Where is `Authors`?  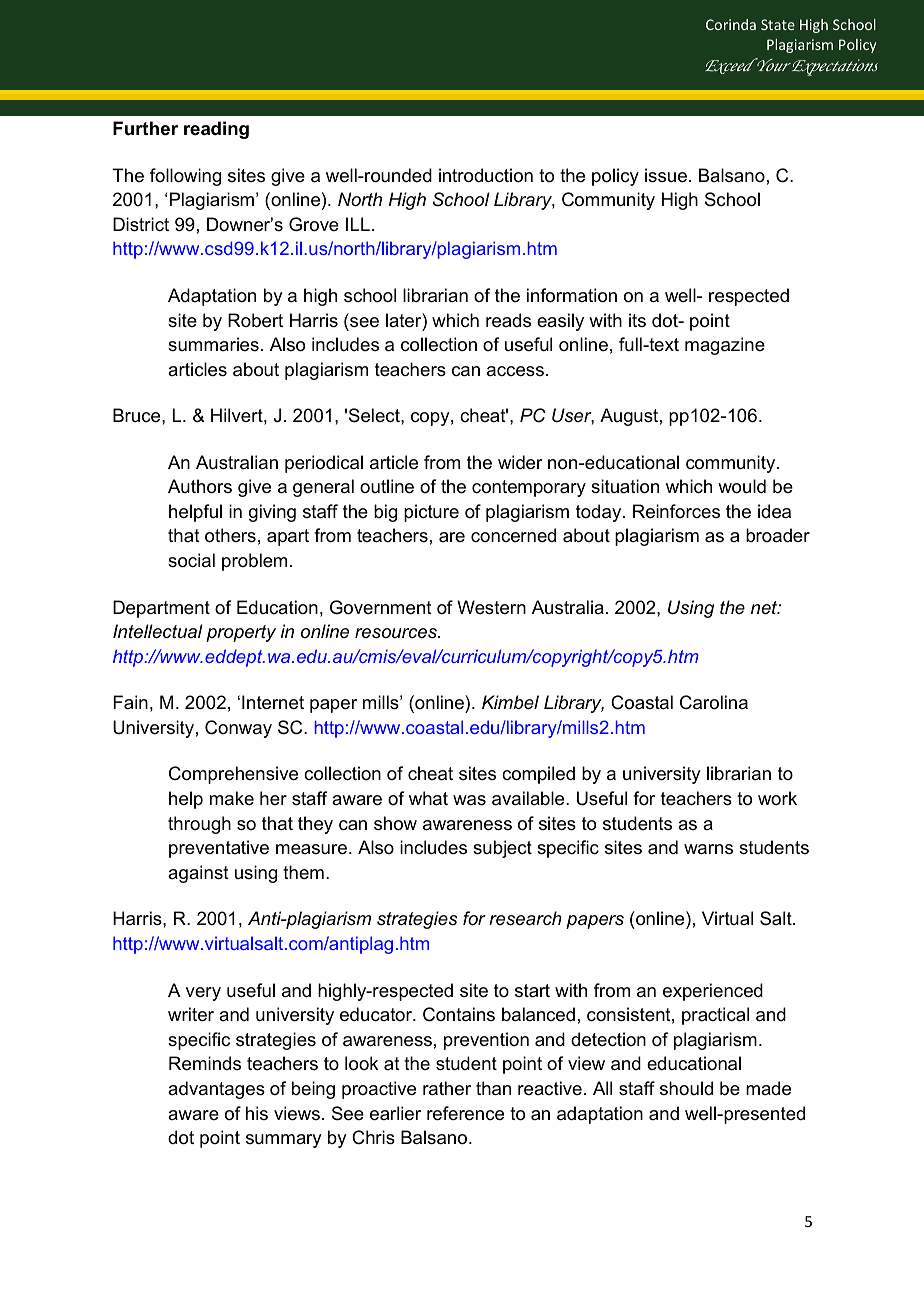
Authors is located at coordinates (200, 486).
